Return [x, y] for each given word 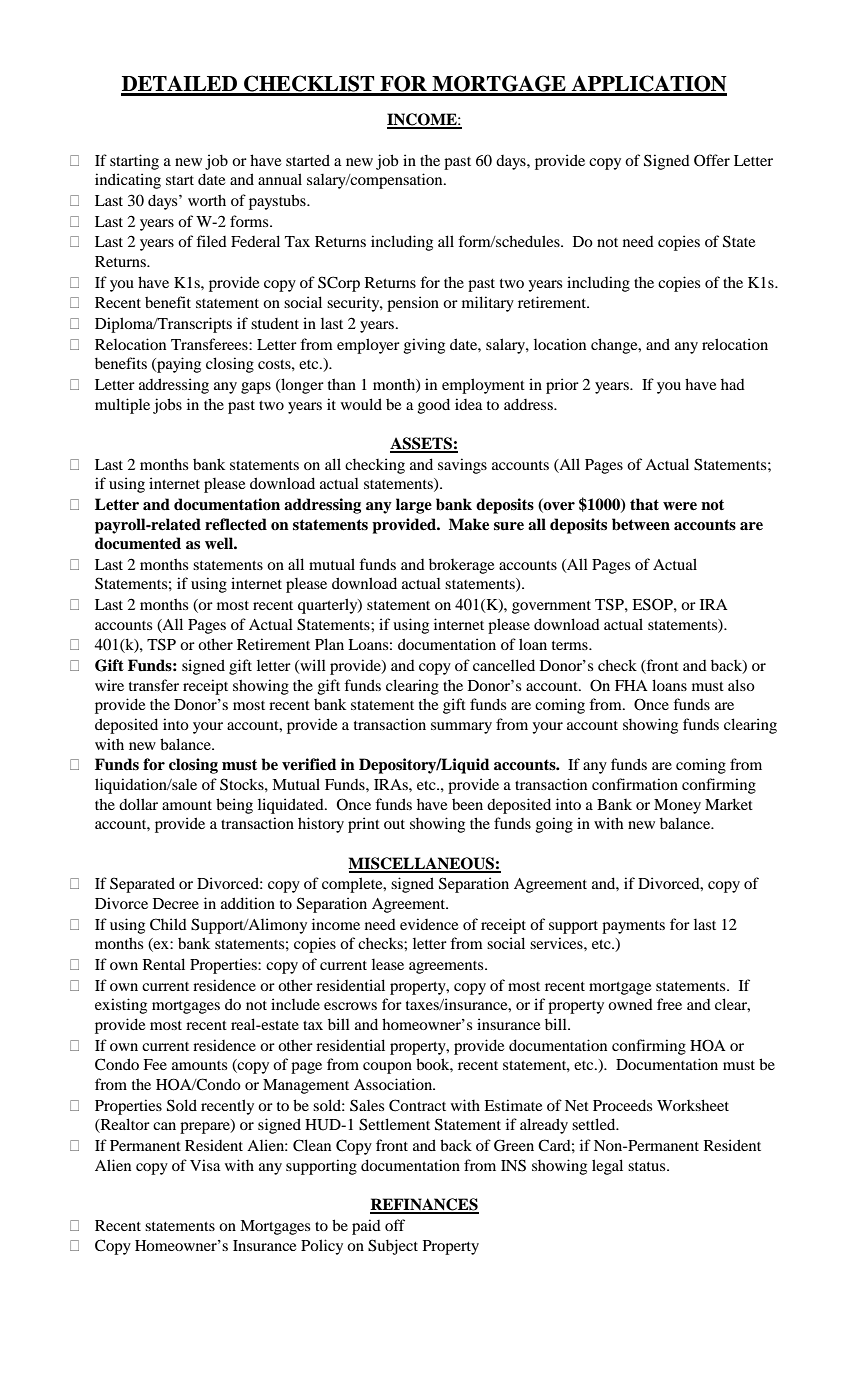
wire [109, 685]
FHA [631, 685]
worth [207, 200]
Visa [205, 1165]
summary [461, 728]
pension [413, 304]
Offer [712, 160]
